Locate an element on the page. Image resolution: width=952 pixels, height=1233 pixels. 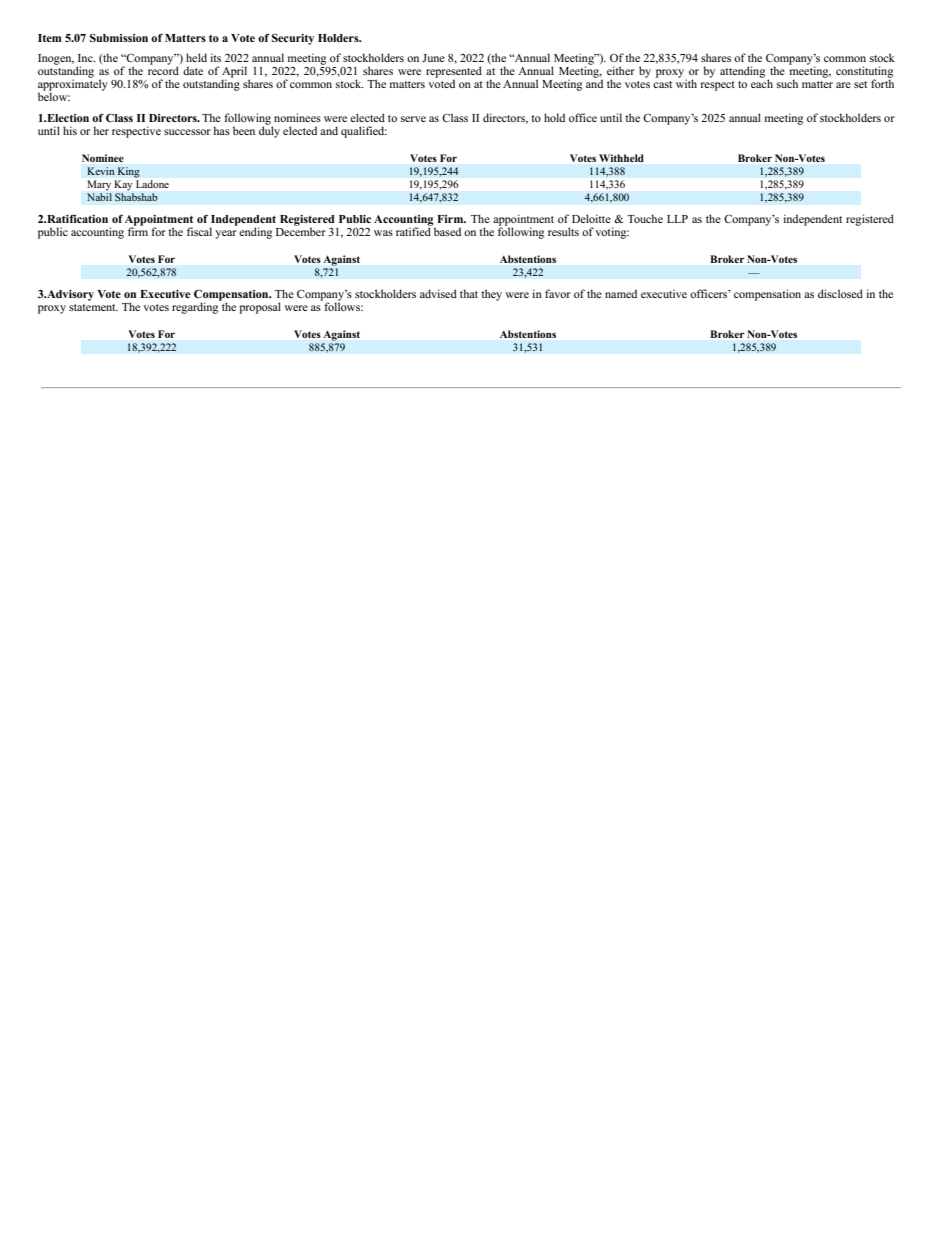
disclosed is located at coordinates (840, 293).
